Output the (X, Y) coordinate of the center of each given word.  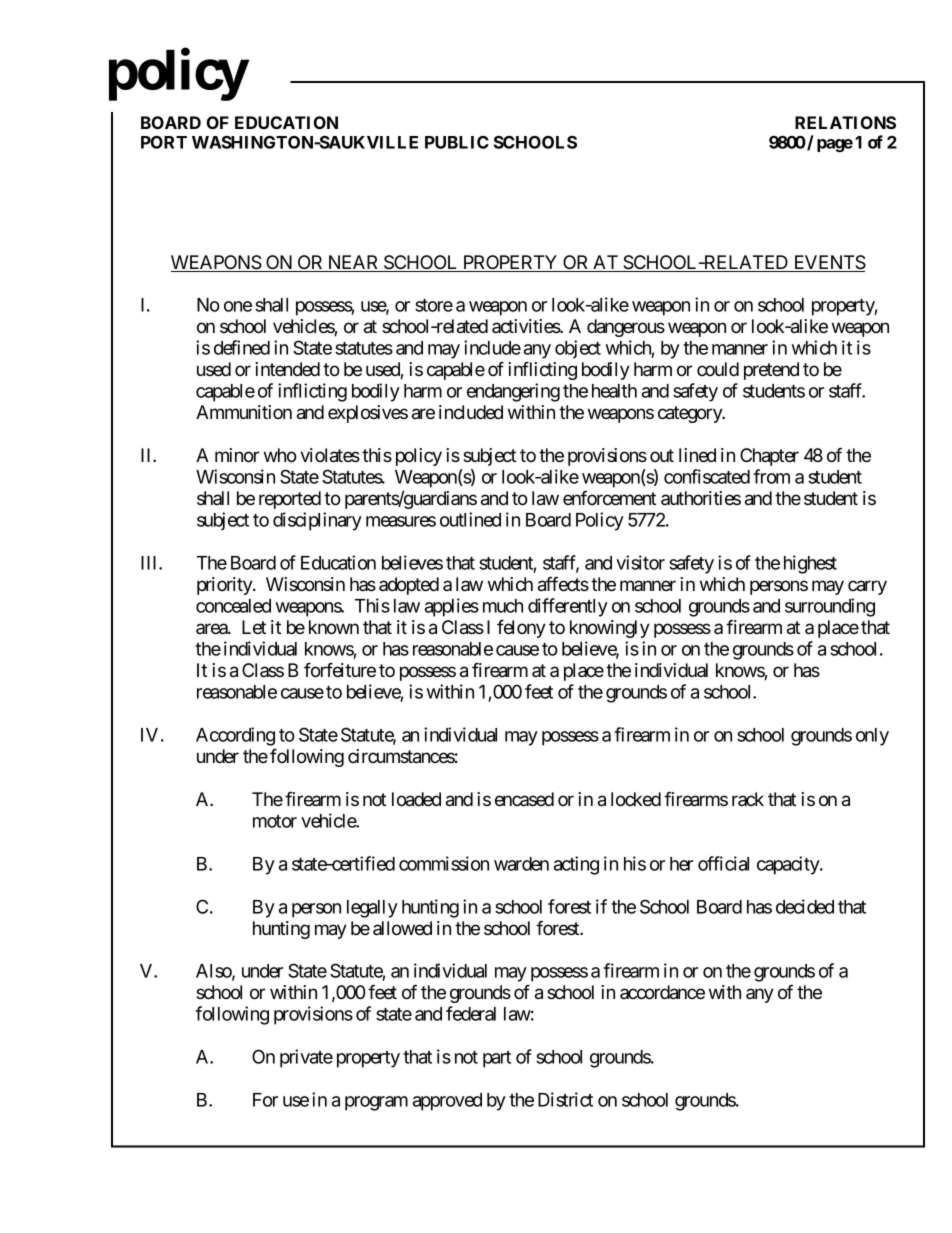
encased (524, 799)
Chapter (769, 457)
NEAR (353, 263)
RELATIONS (845, 122)
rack (748, 799)
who (280, 455)
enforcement (609, 497)
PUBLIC (457, 142)
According (235, 736)
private (306, 1058)
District (565, 1099)
